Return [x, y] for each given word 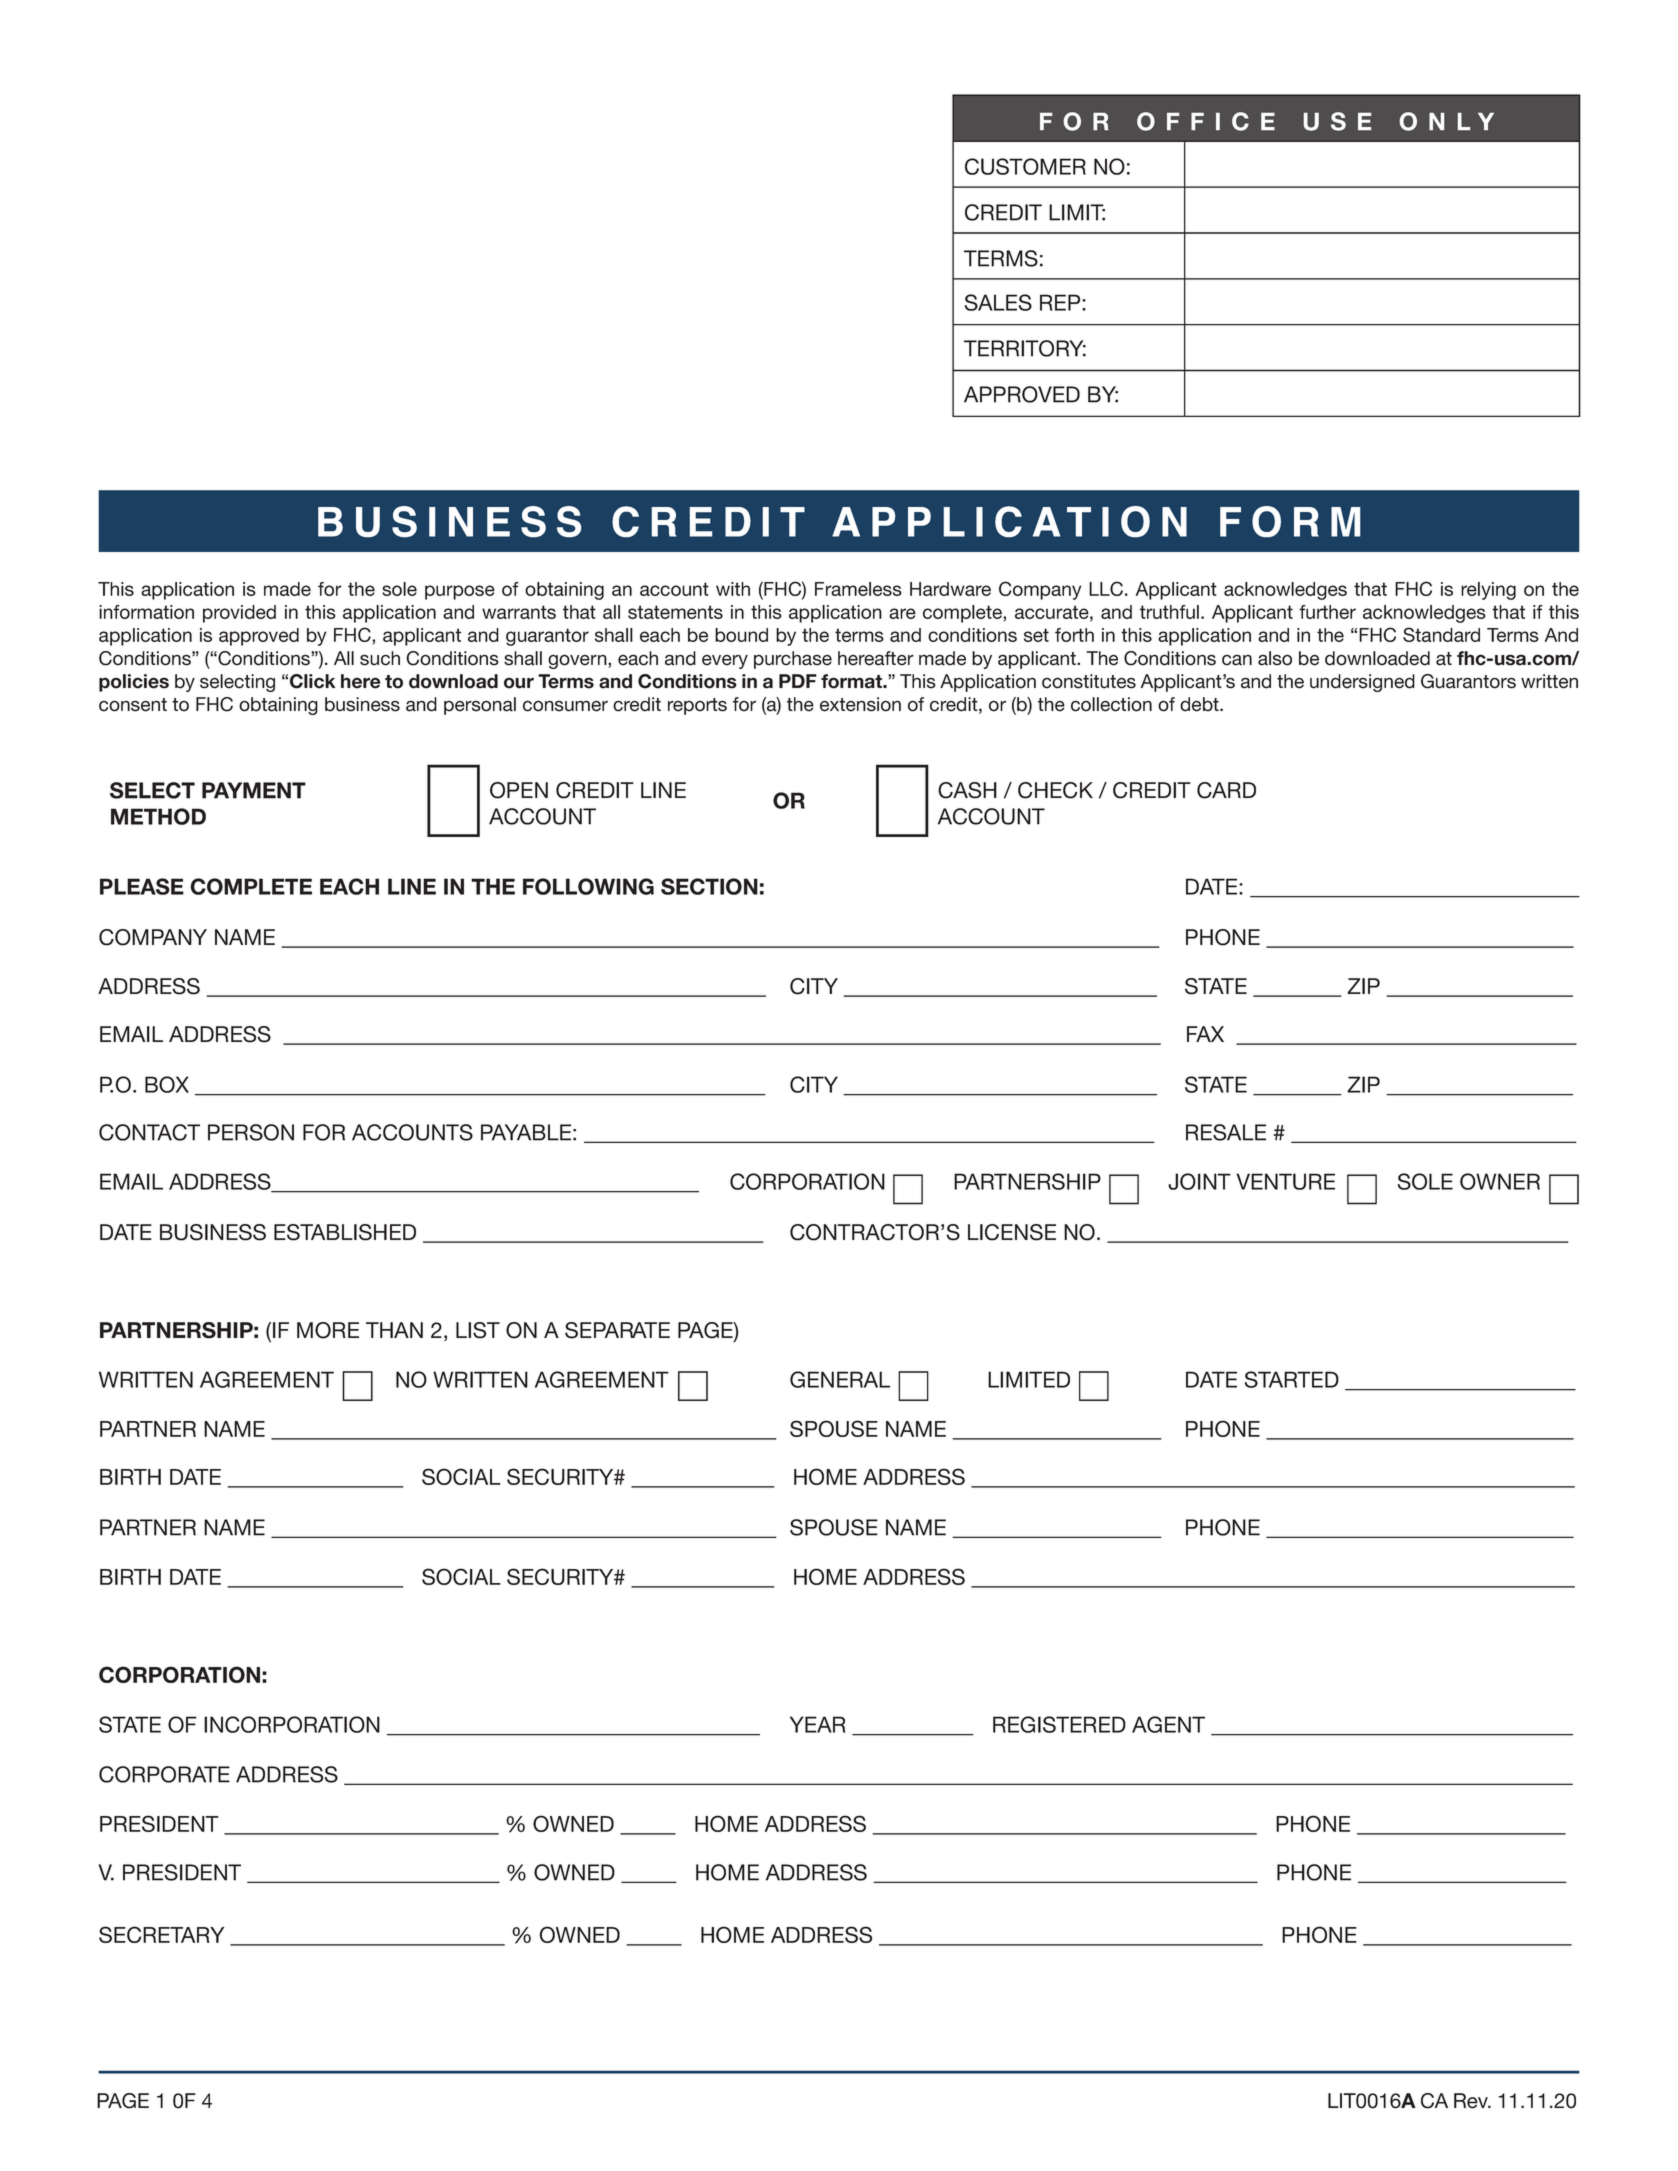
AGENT [1168, 1724]
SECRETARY [161, 1934]
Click [313, 681]
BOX [167, 1084]
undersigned [1362, 683]
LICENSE [1012, 1232]
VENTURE [1285, 1181]
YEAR [817, 1724]
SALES [998, 302]
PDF [798, 681]
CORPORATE [164, 1774]
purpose [460, 592]
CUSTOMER [1025, 166]
